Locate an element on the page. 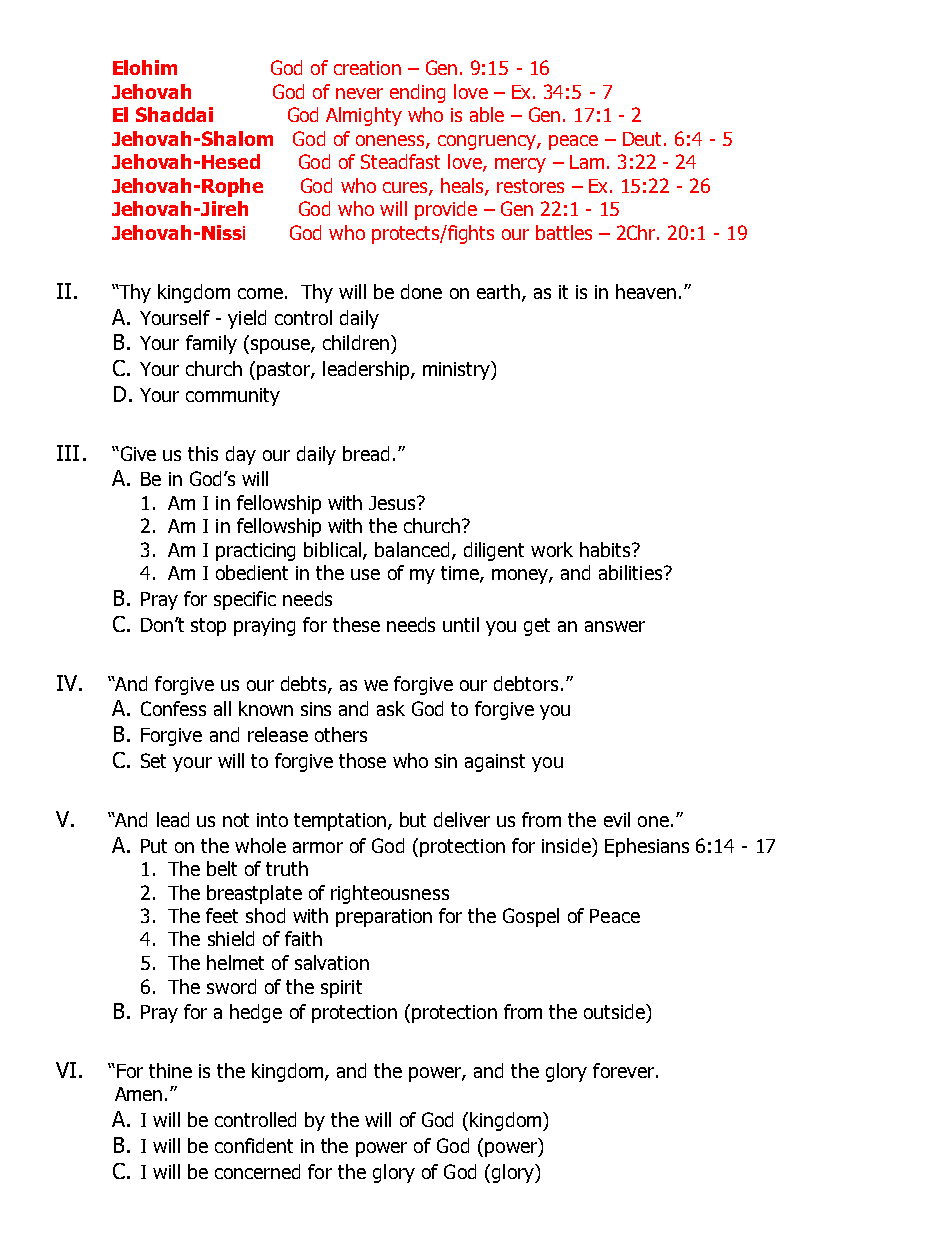  Amen is located at coordinates (138, 1094).
